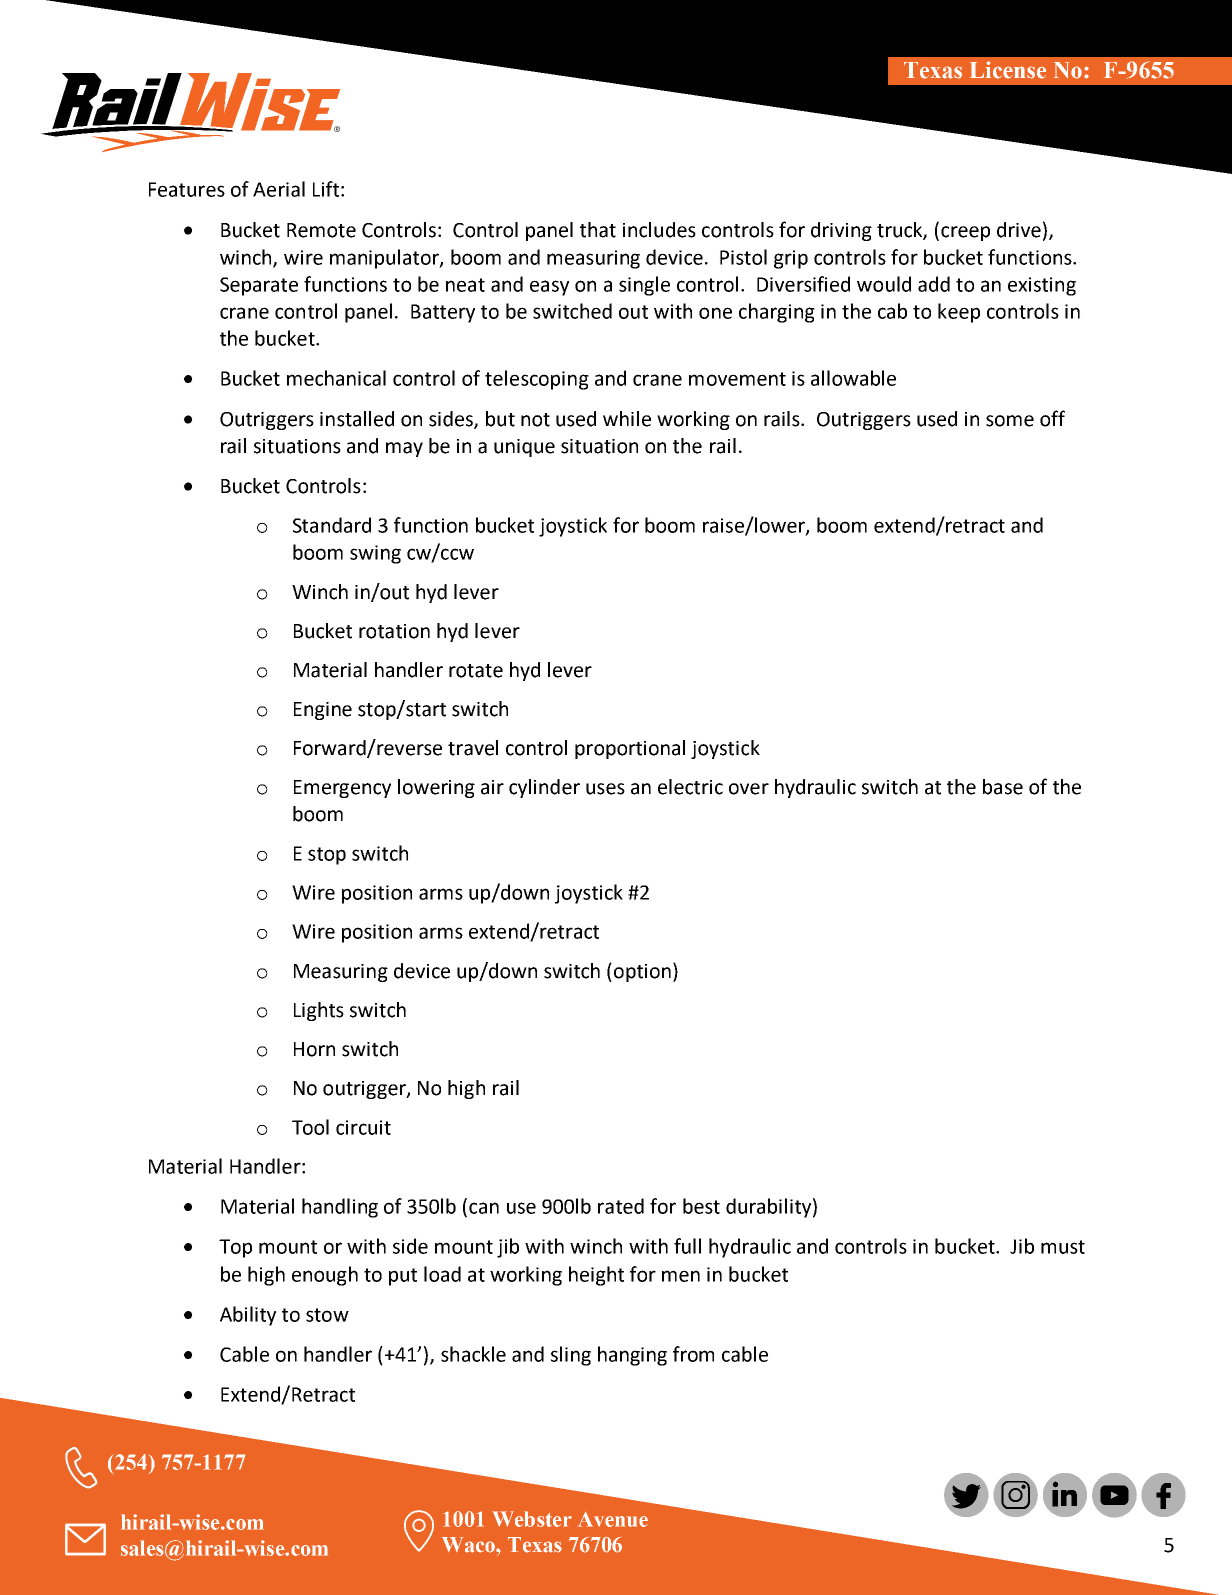 Image resolution: width=1232 pixels, height=1595 pixels. Describe the element at coordinates (598, 230) in the document. I see `that` at that location.
